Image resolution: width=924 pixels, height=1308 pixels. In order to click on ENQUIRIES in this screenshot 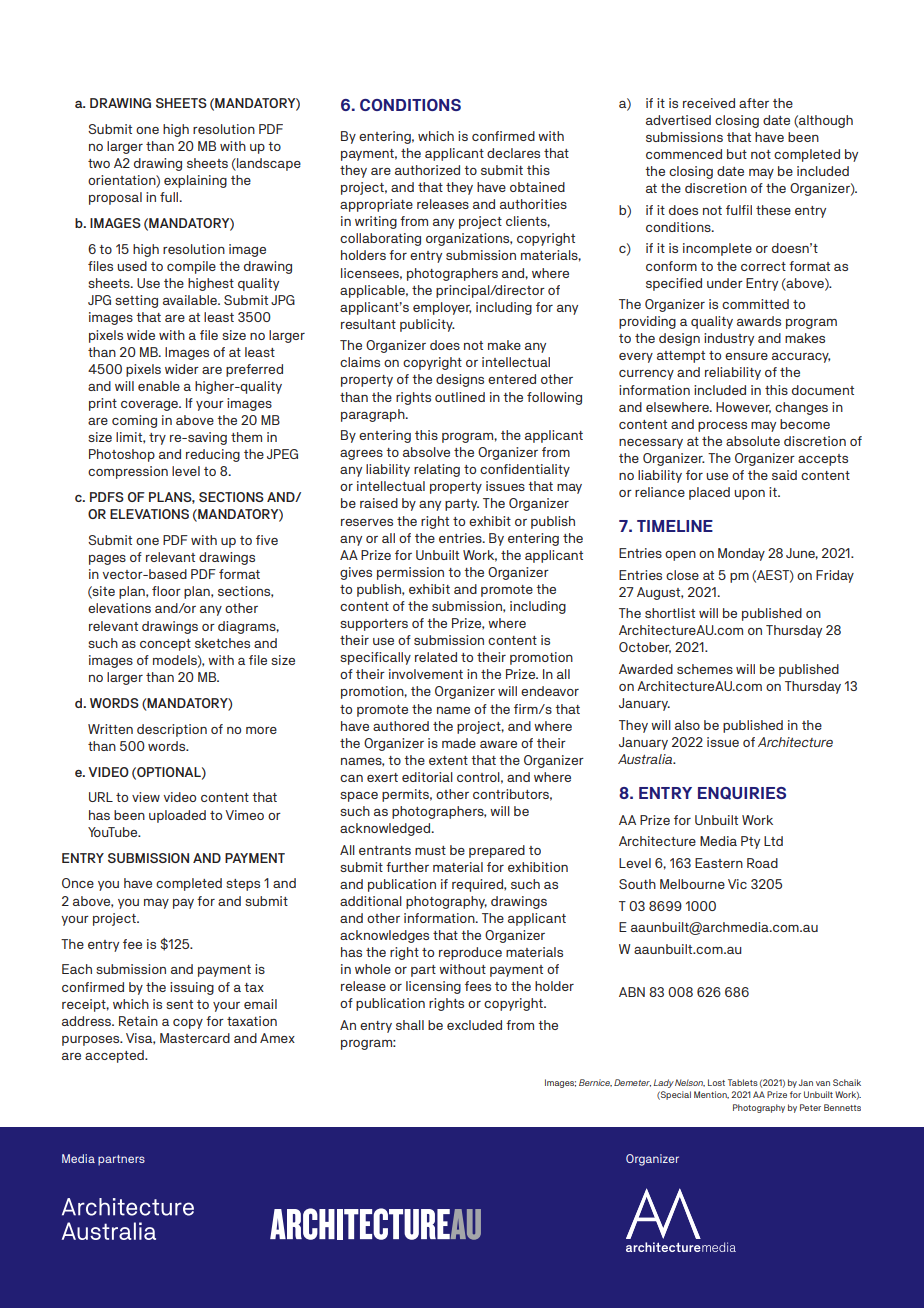, I will do `click(742, 793)`.
